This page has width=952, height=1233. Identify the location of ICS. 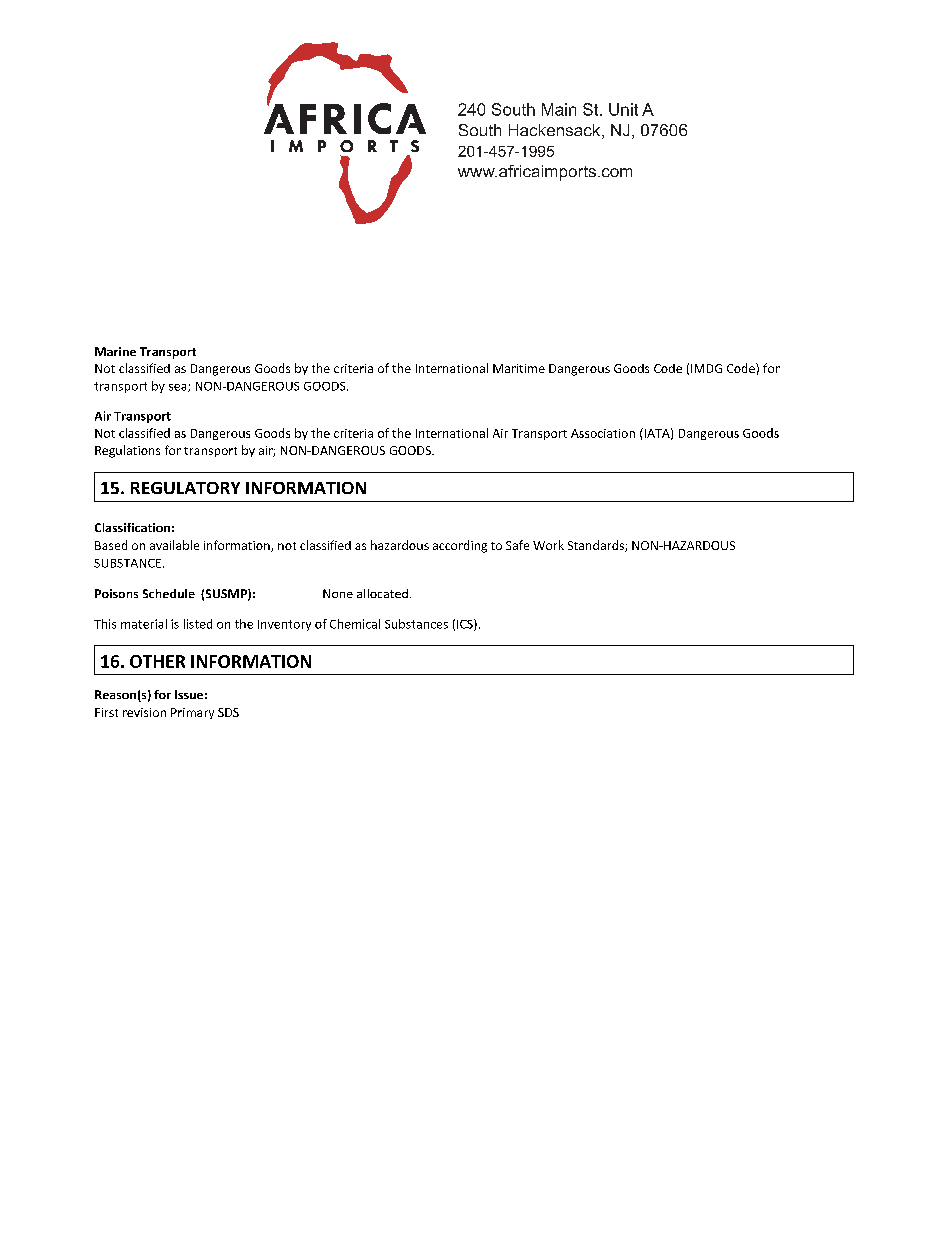
(466, 625).
